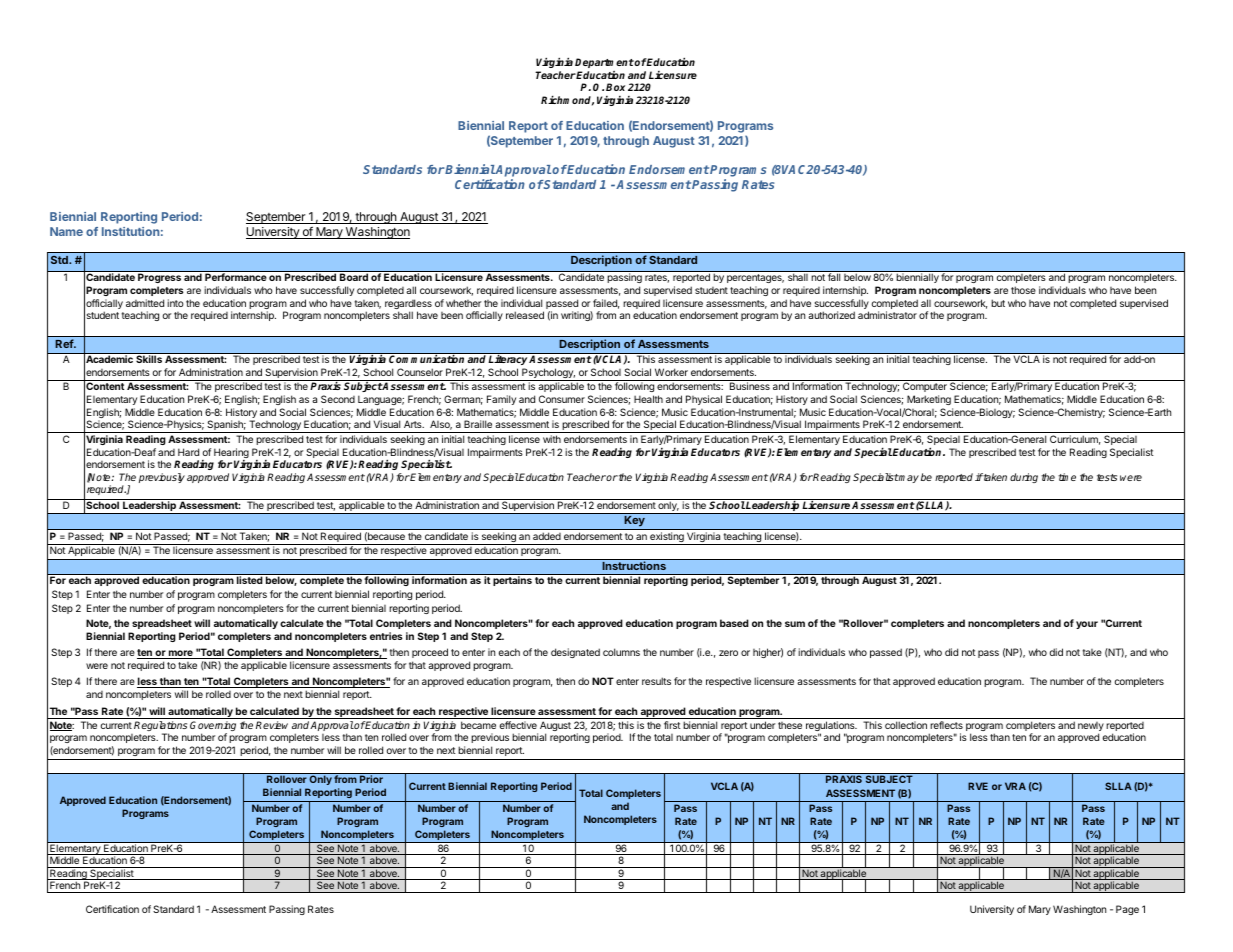 The width and height of the screenshot is (1233, 952). I want to click on Department, so click(604, 63).
